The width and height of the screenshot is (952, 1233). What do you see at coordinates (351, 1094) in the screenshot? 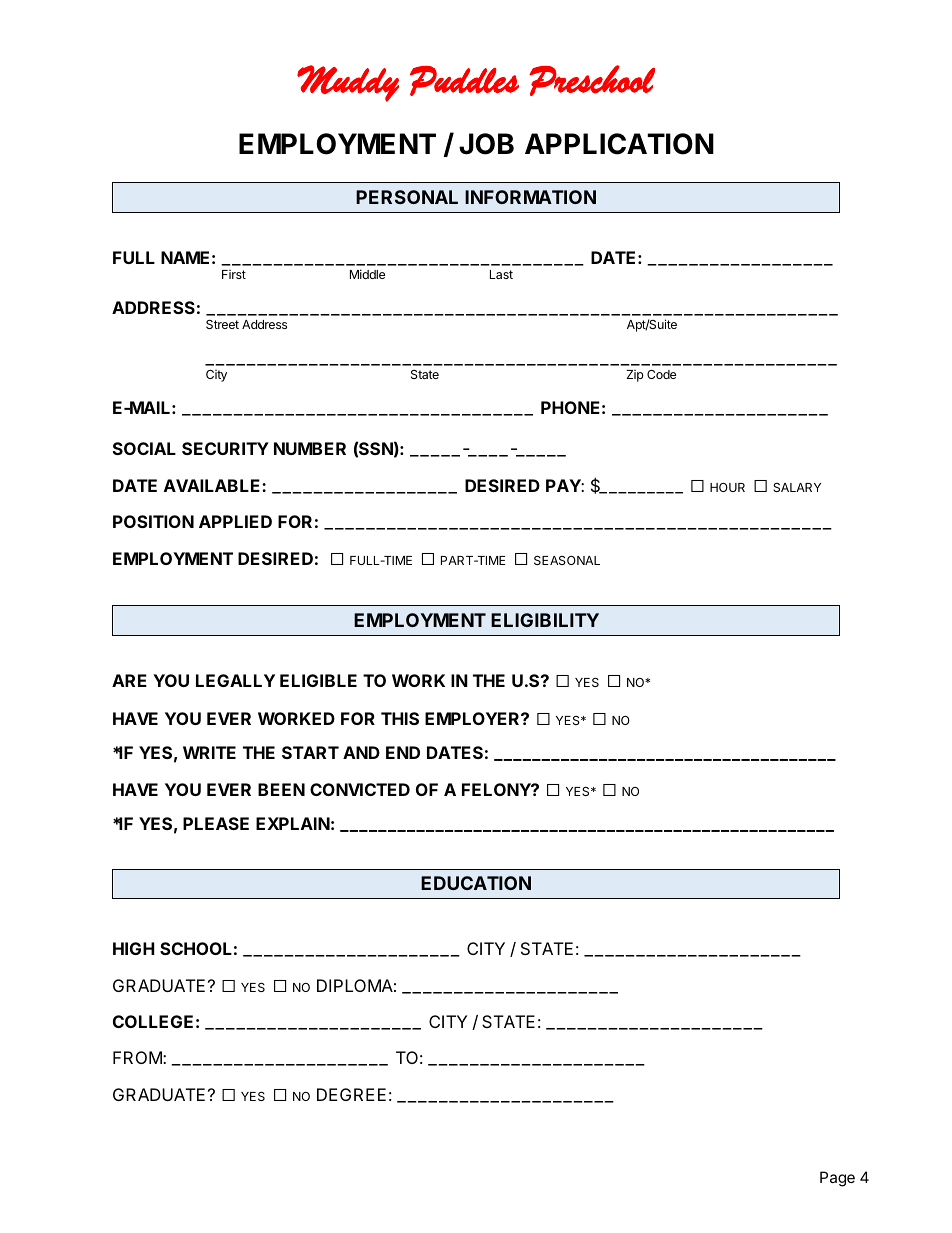
I see `DEGREE` at bounding box center [351, 1094].
